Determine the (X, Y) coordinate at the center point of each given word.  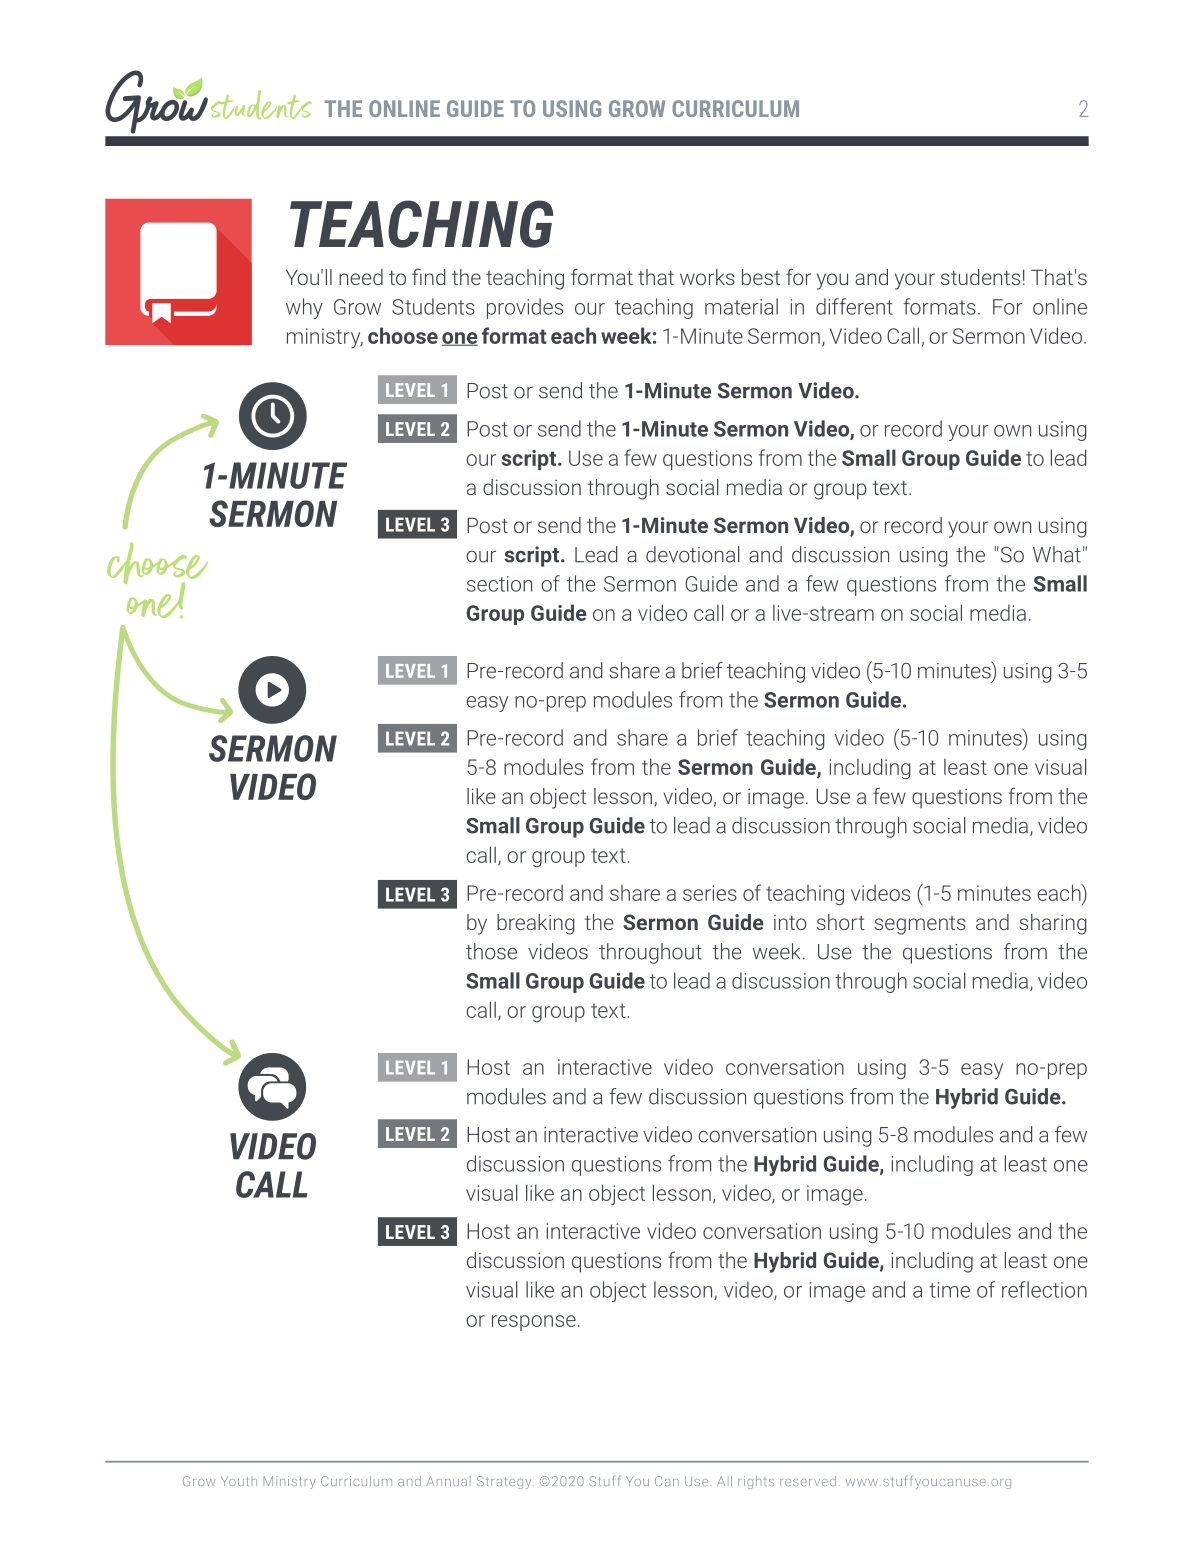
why (304, 308)
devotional (693, 554)
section (499, 584)
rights (756, 1482)
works (707, 277)
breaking (536, 924)
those (491, 951)
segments (920, 925)
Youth (239, 1481)
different (854, 306)
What (1057, 554)
